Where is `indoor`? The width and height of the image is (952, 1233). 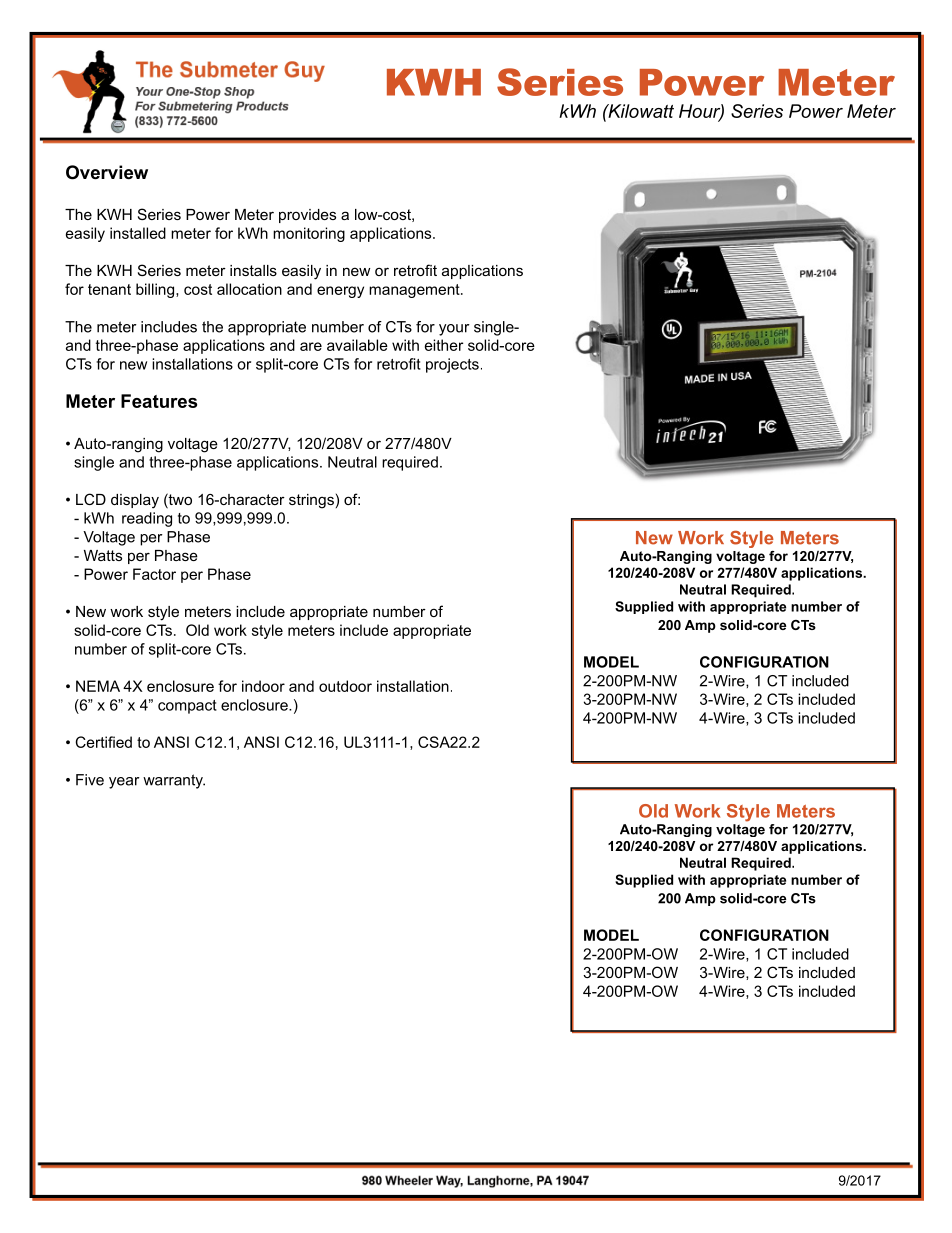
indoor is located at coordinates (263, 686).
